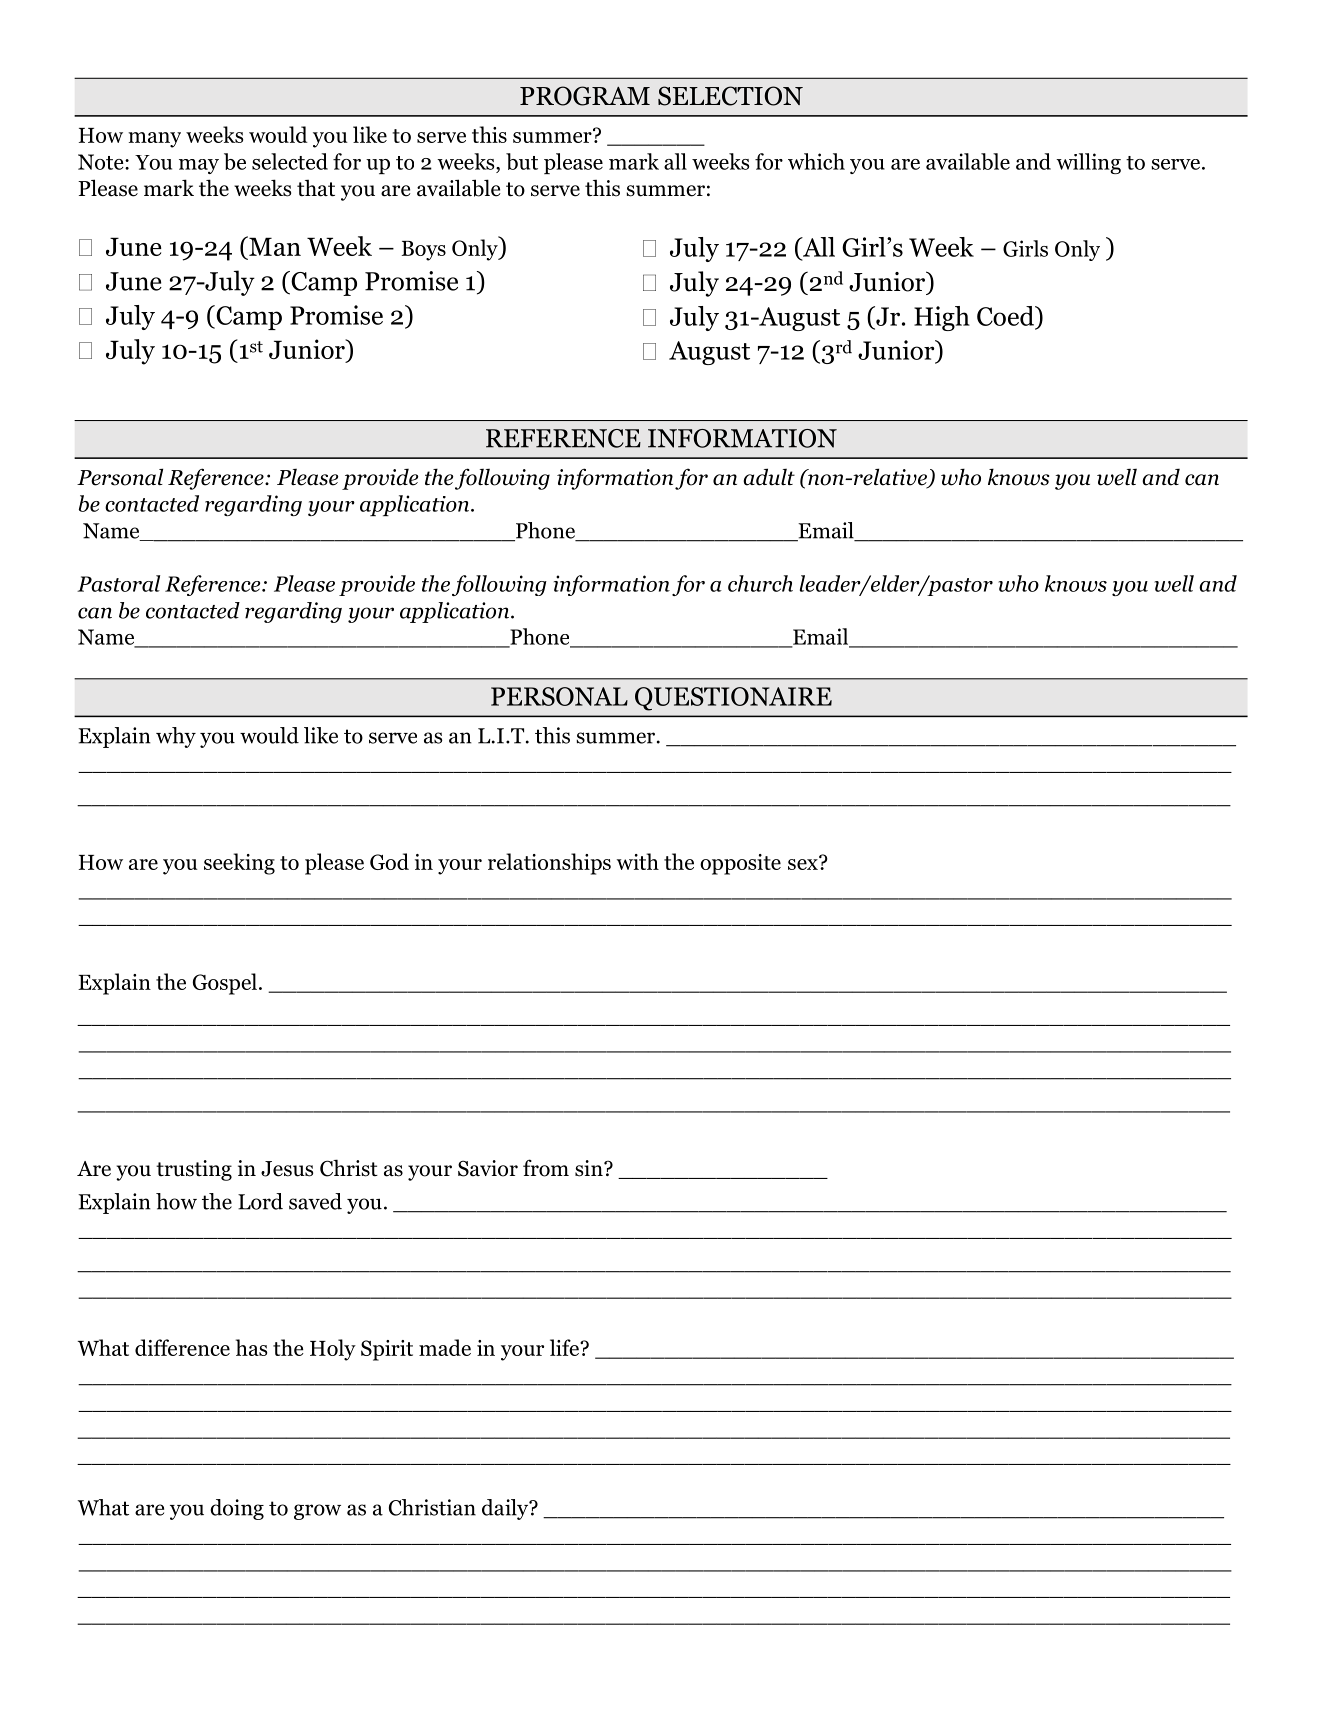 This page has height=1711, width=1322. I want to click on with, so click(638, 861).
